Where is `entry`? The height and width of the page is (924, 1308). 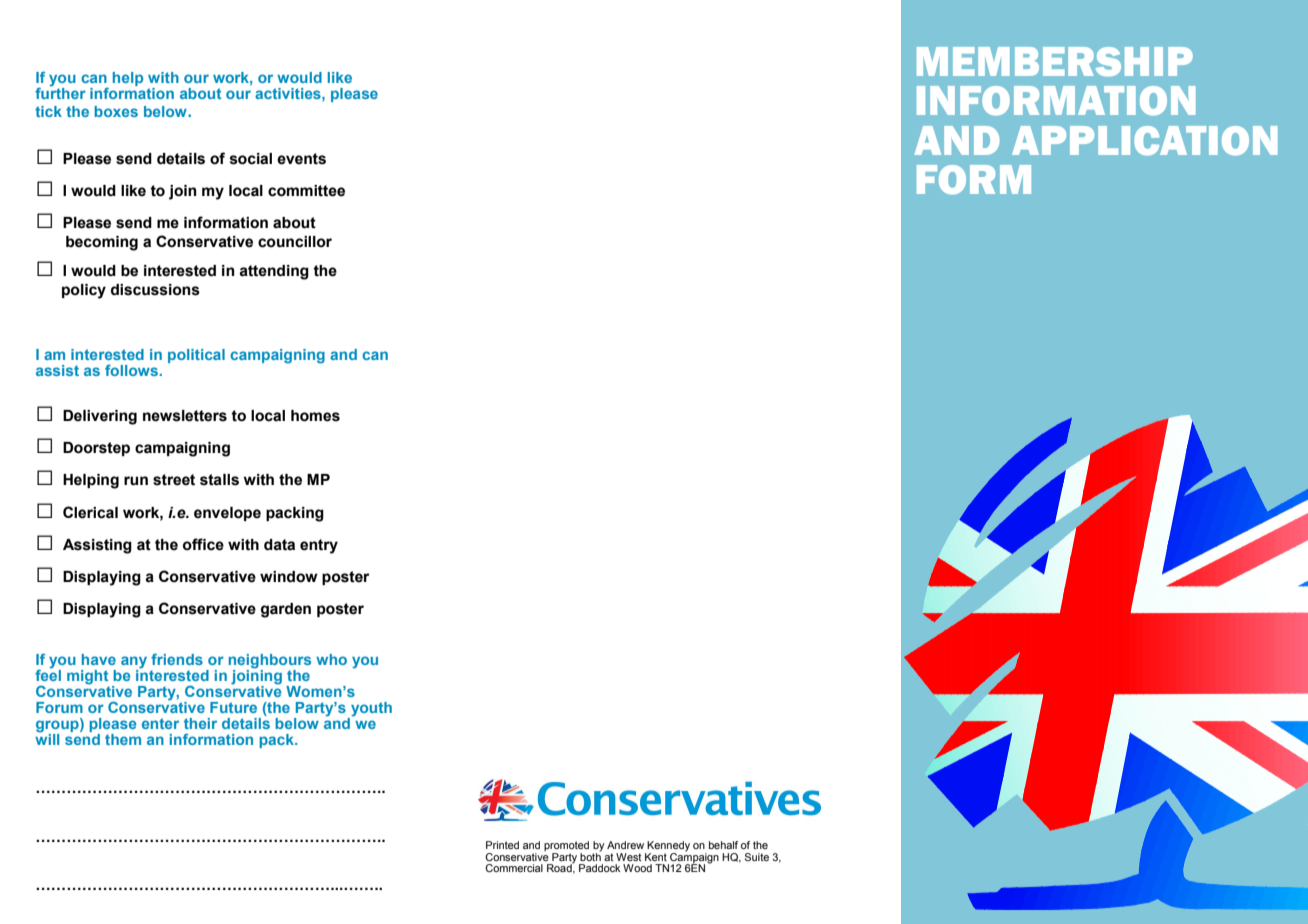
entry is located at coordinates (319, 546).
